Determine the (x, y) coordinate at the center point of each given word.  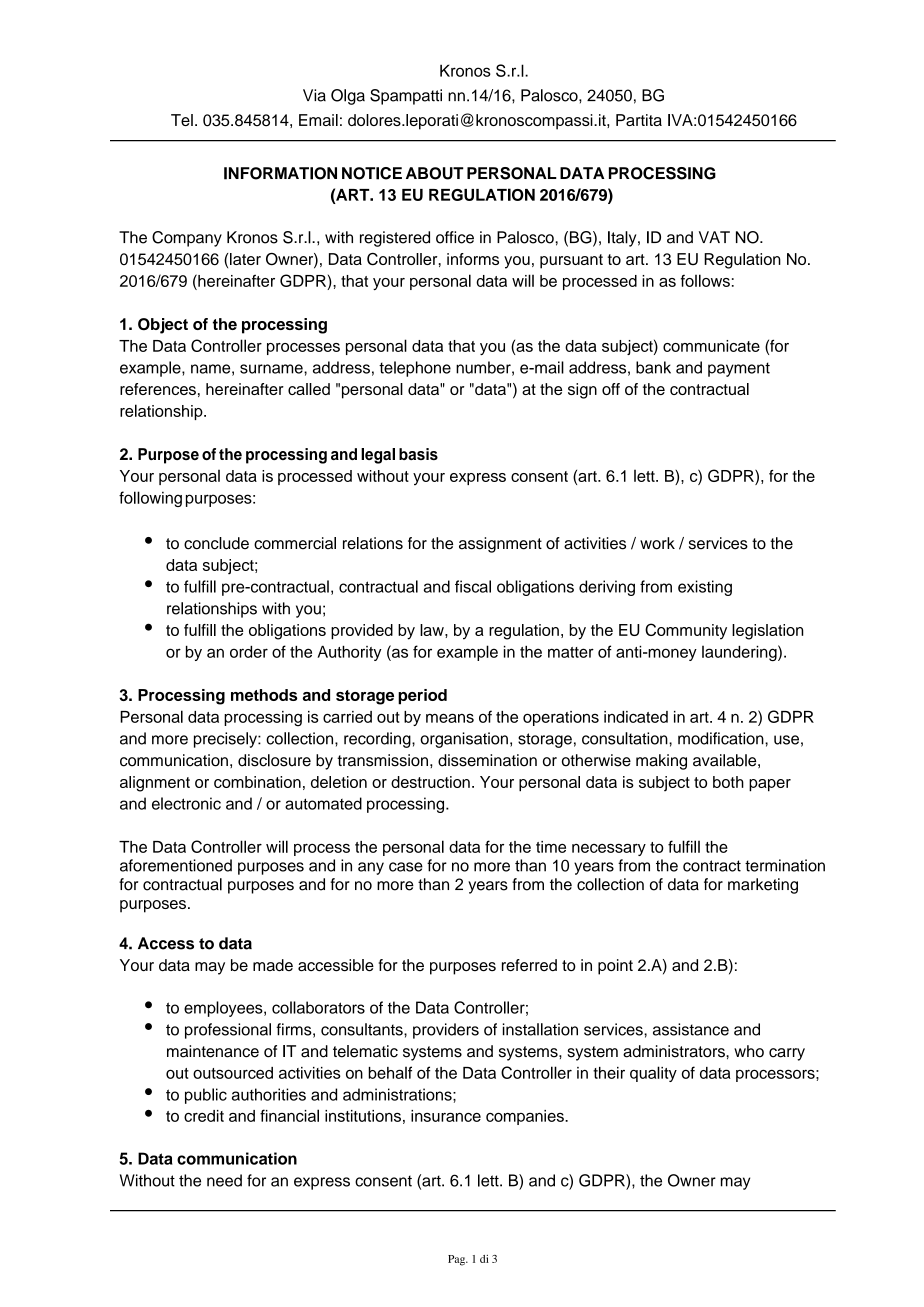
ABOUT (435, 173)
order (249, 652)
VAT (714, 237)
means (450, 718)
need (224, 1180)
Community (686, 631)
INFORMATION (280, 173)
